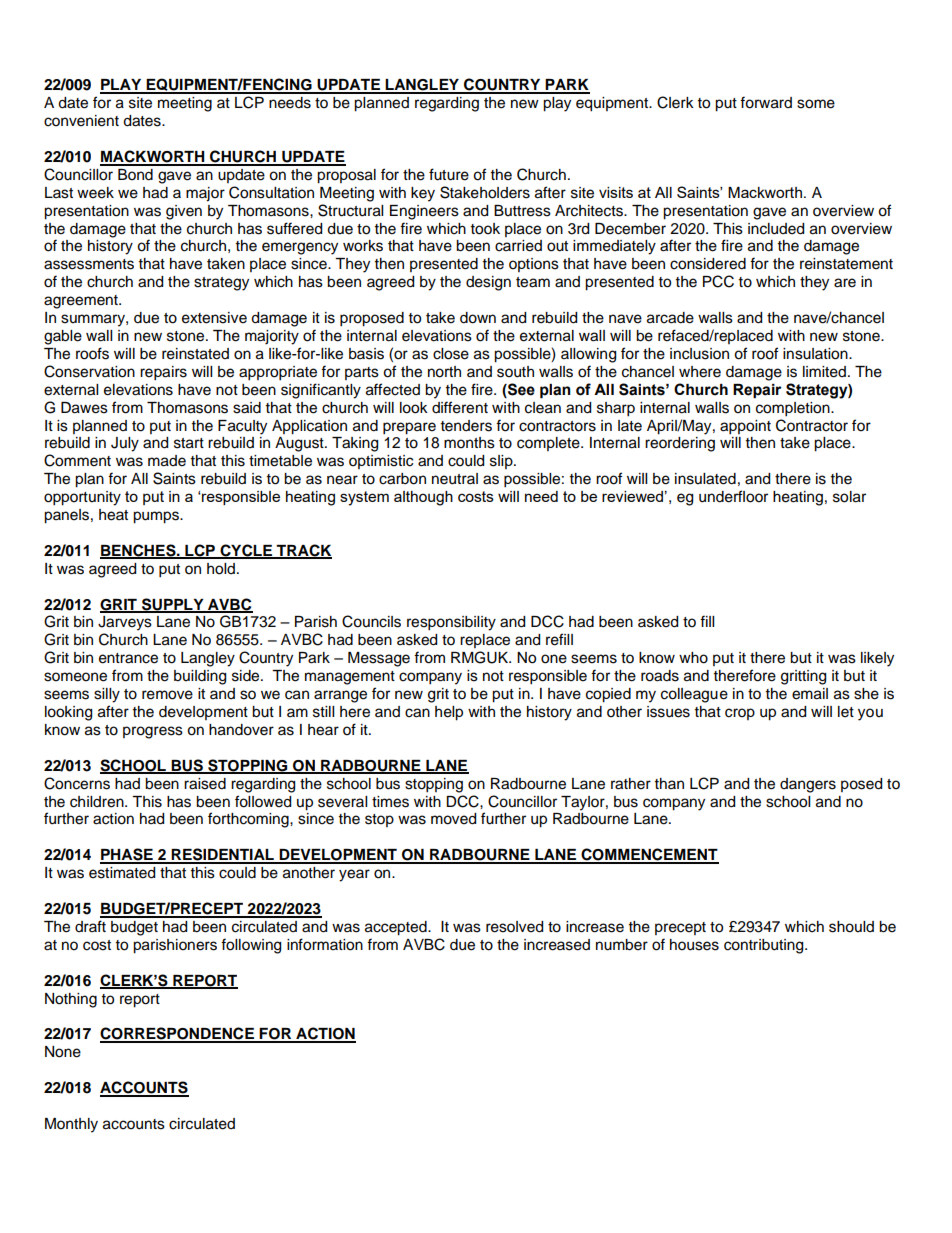  I want to click on forward, so click(766, 102).
